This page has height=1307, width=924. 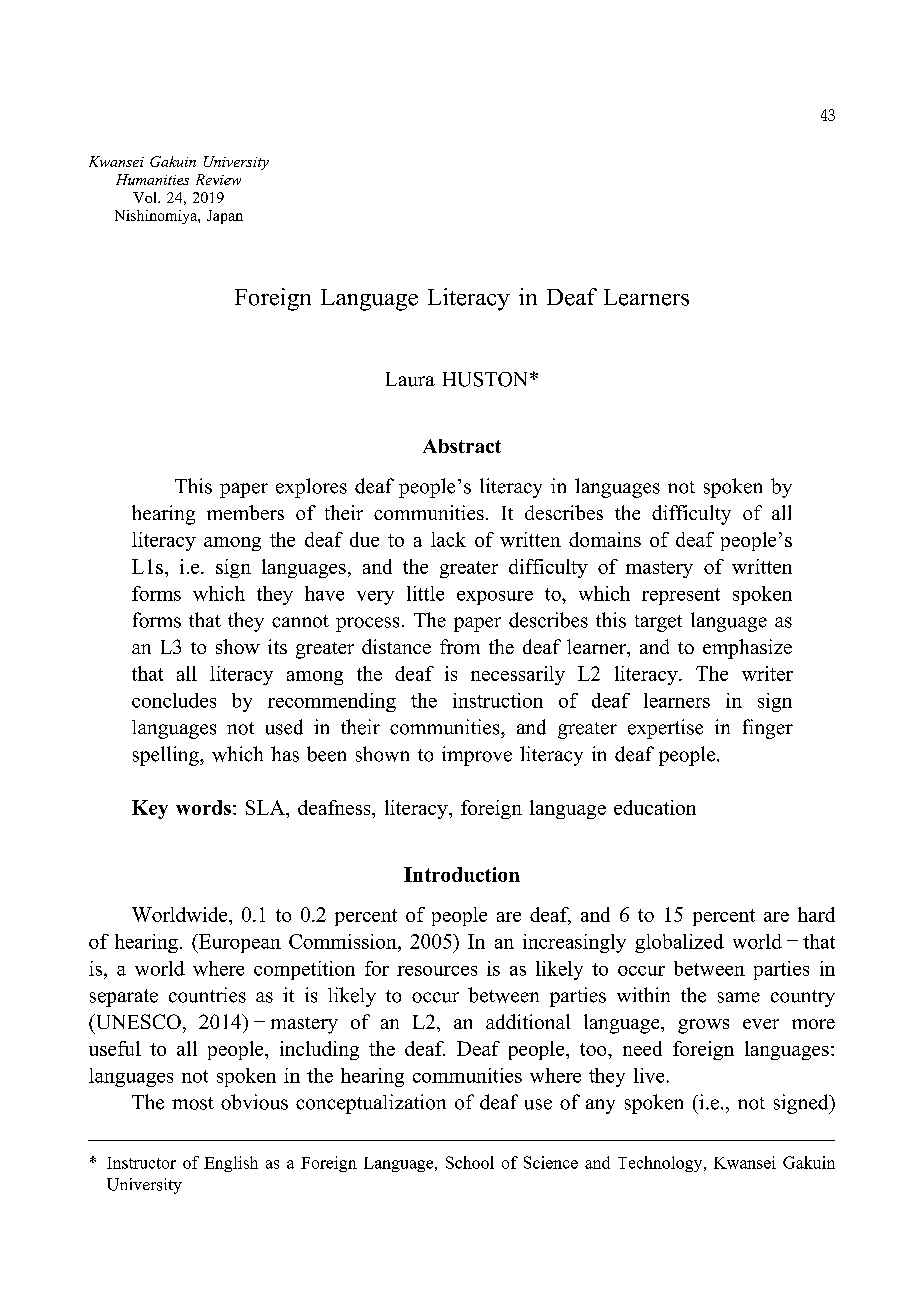 What do you see at coordinates (495, 598) in the page?
I see `exposure` at bounding box center [495, 598].
